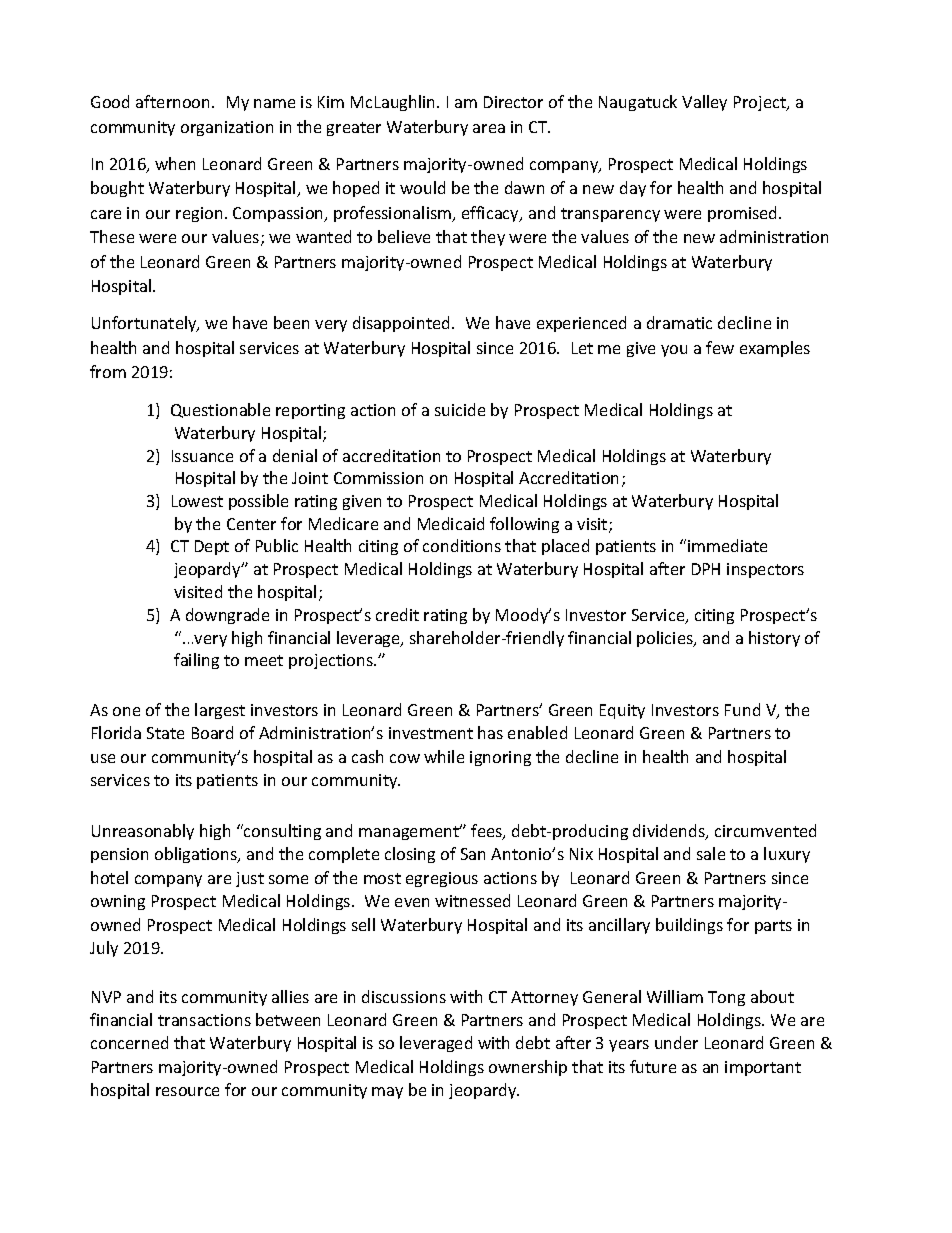  I want to click on Lowest, so click(197, 501).
